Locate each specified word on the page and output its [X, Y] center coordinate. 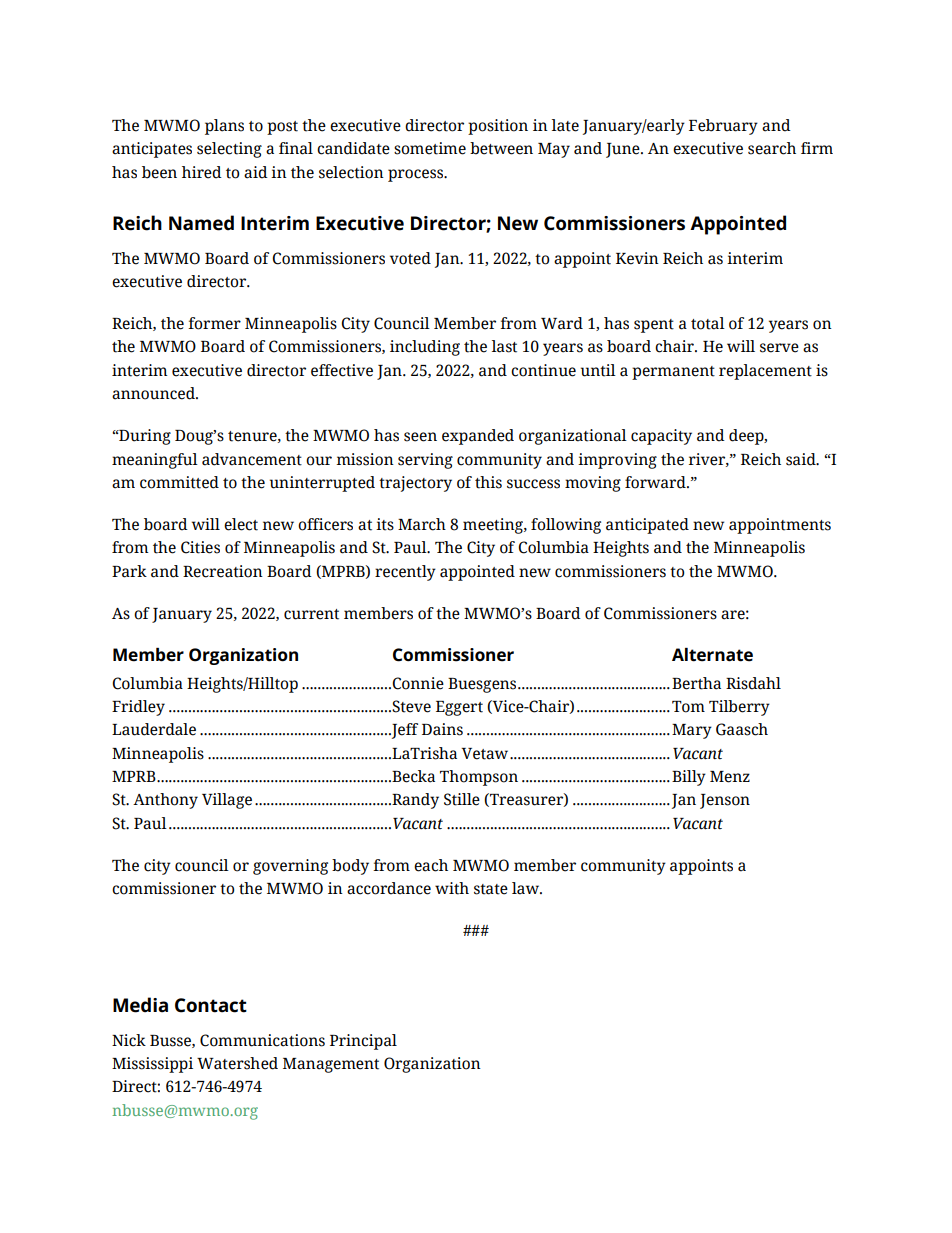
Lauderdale [154, 729]
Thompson [479, 778]
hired [202, 172]
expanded [478, 437]
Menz [730, 777]
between [501, 148]
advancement [252, 459]
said [802, 459]
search [772, 148]
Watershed [237, 1063]
